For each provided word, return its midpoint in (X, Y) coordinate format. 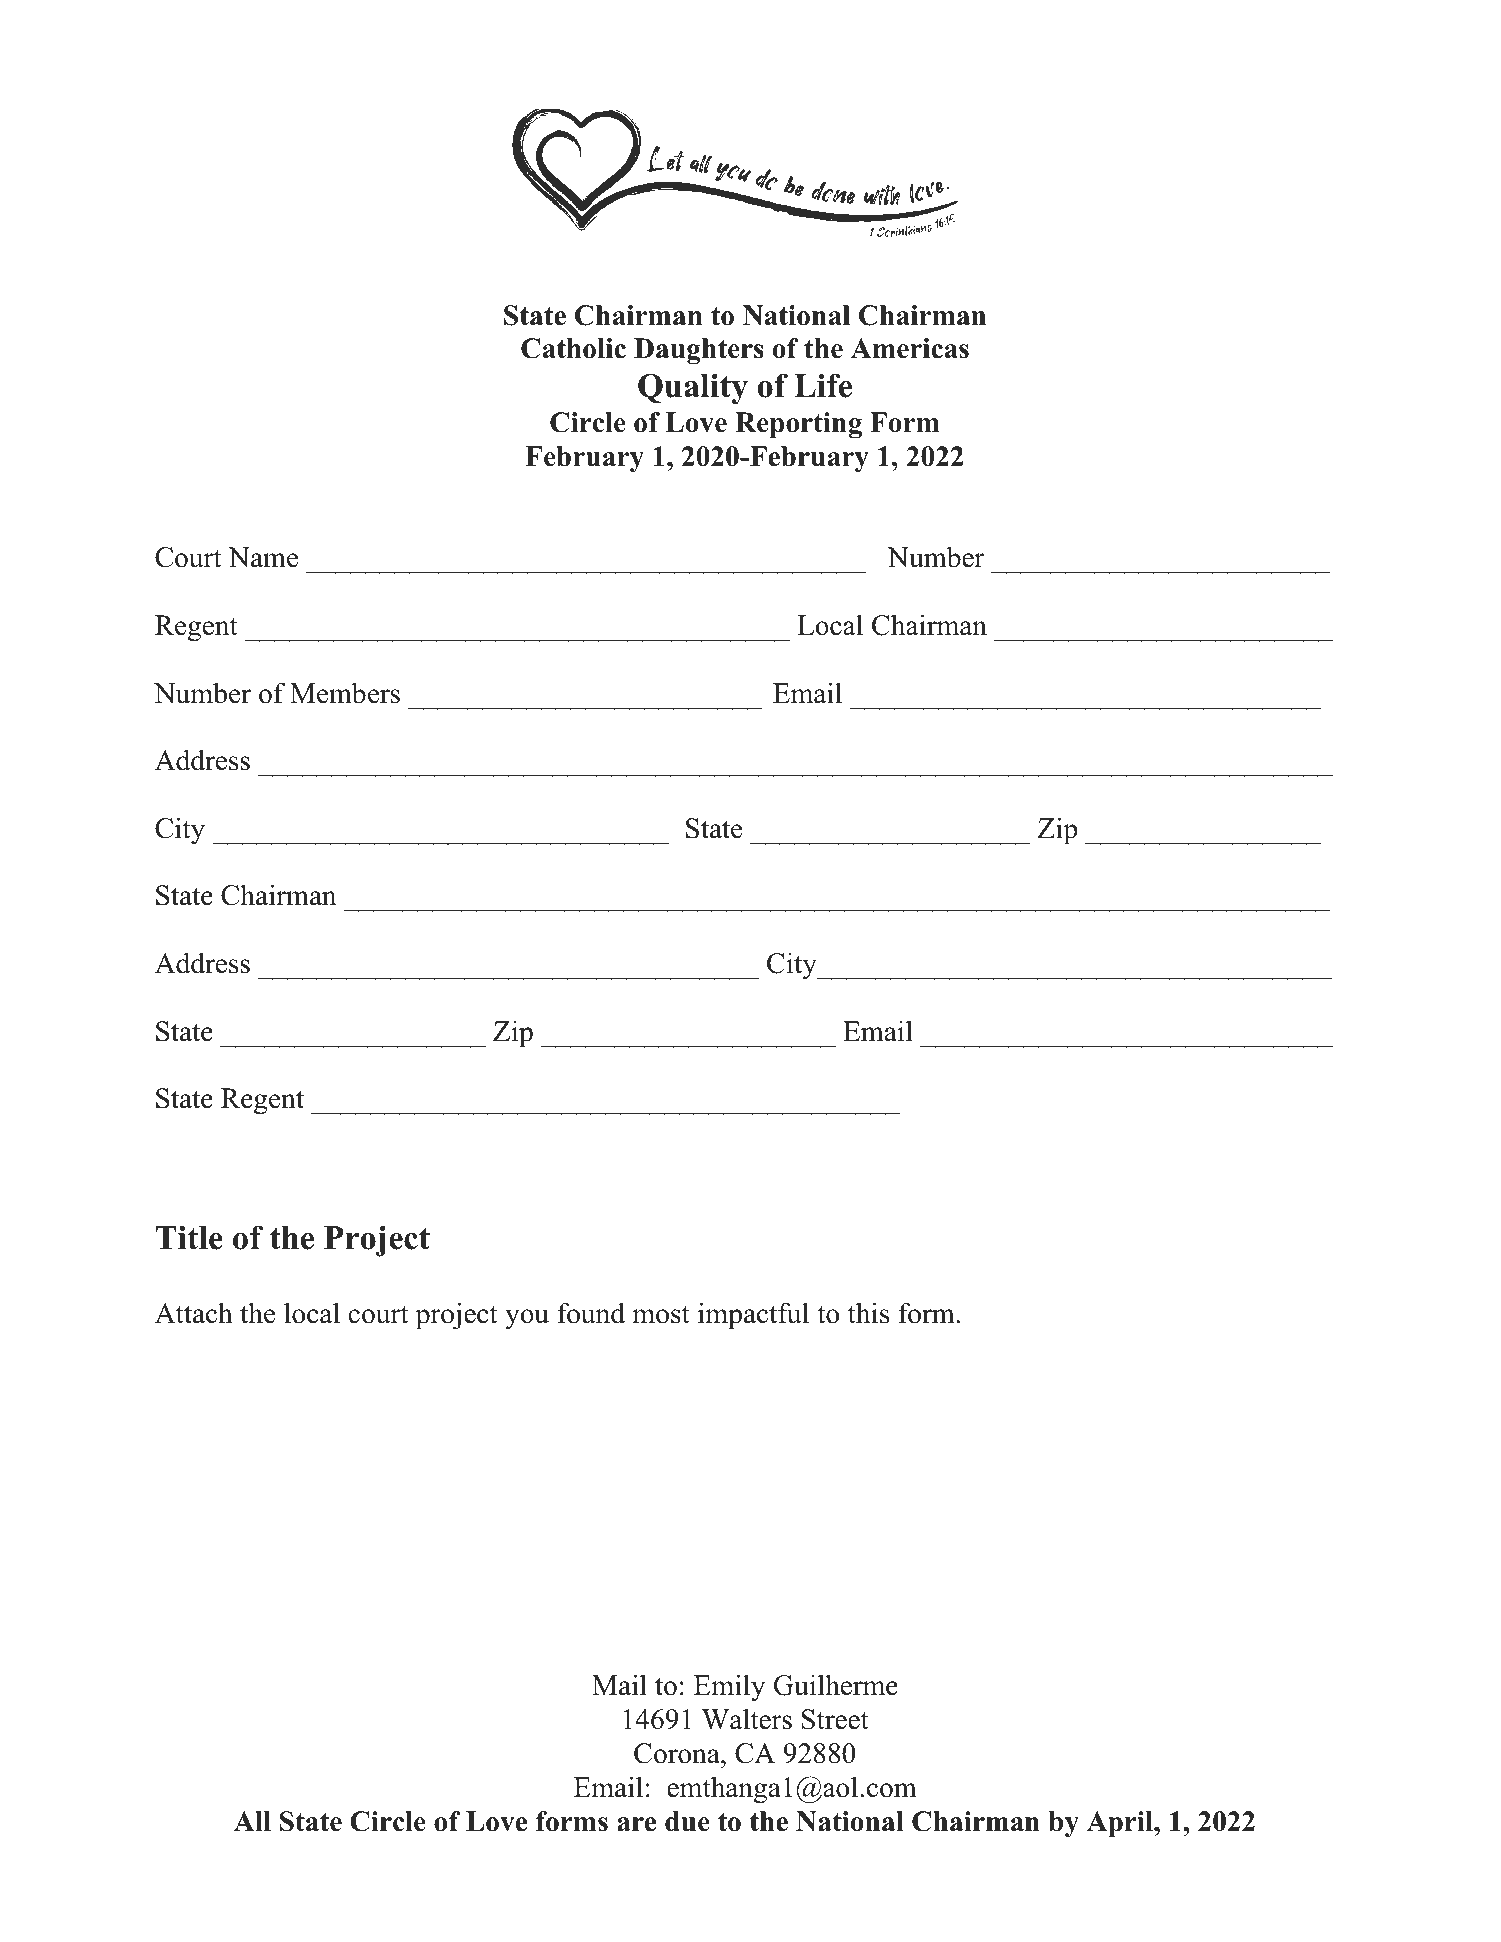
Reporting (798, 425)
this (868, 1313)
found (591, 1313)
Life (823, 385)
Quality (693, 389)
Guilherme (835, 1685)
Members (345, 693)
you (527, 1319)
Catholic (573, 348)
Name (263, 557)
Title (189, 1237)
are (636, 1824)
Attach (194, 1313)
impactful (753, 1316)
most (661, 1315)
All (252, 1821)
